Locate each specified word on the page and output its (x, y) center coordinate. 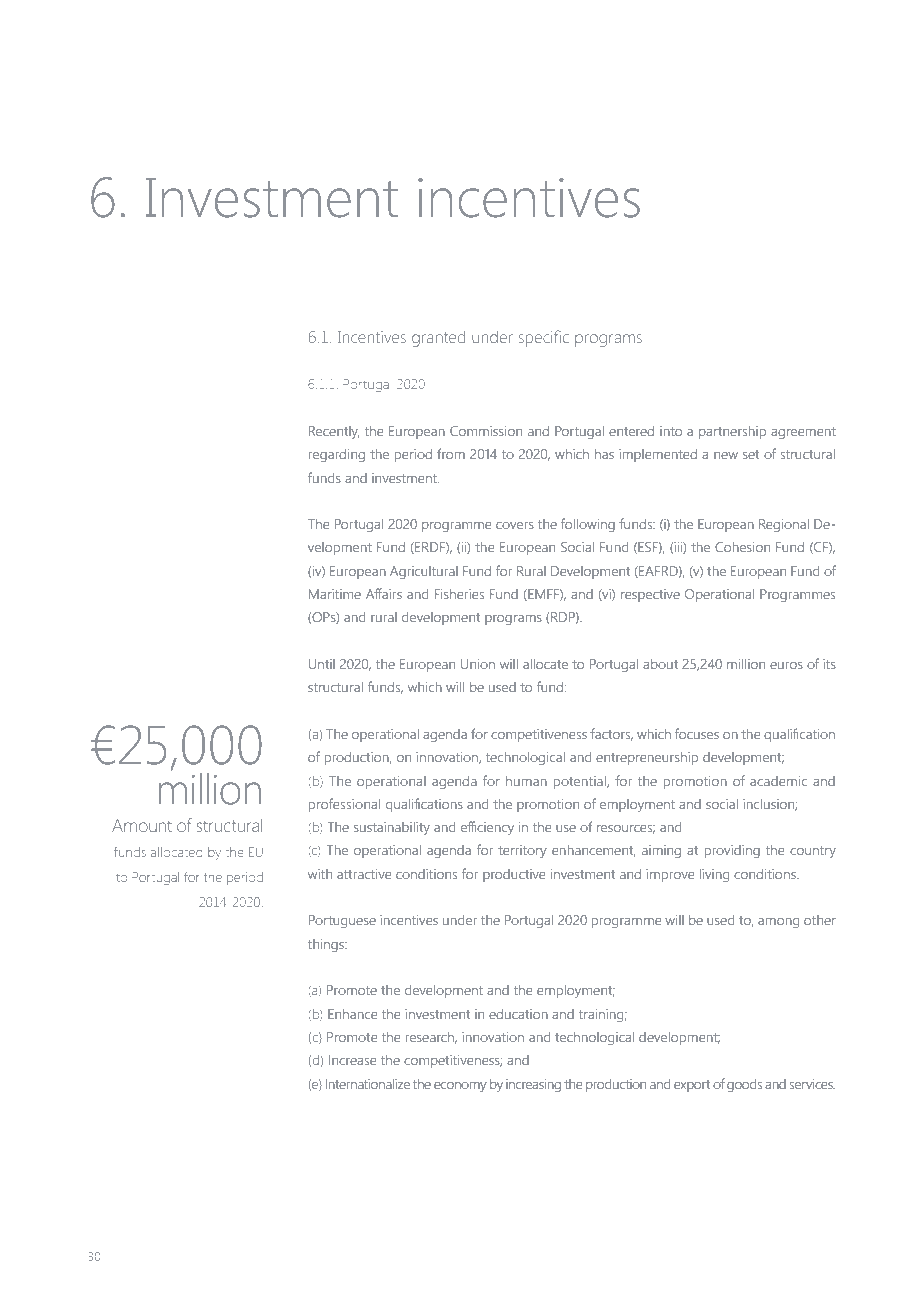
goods (744, 1085)
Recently (334, 432)
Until (322, 664)
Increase (353, 1060)
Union (478, 664)
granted (438, 339)
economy (460, 1087)
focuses (697, 733)
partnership (732, 432)
